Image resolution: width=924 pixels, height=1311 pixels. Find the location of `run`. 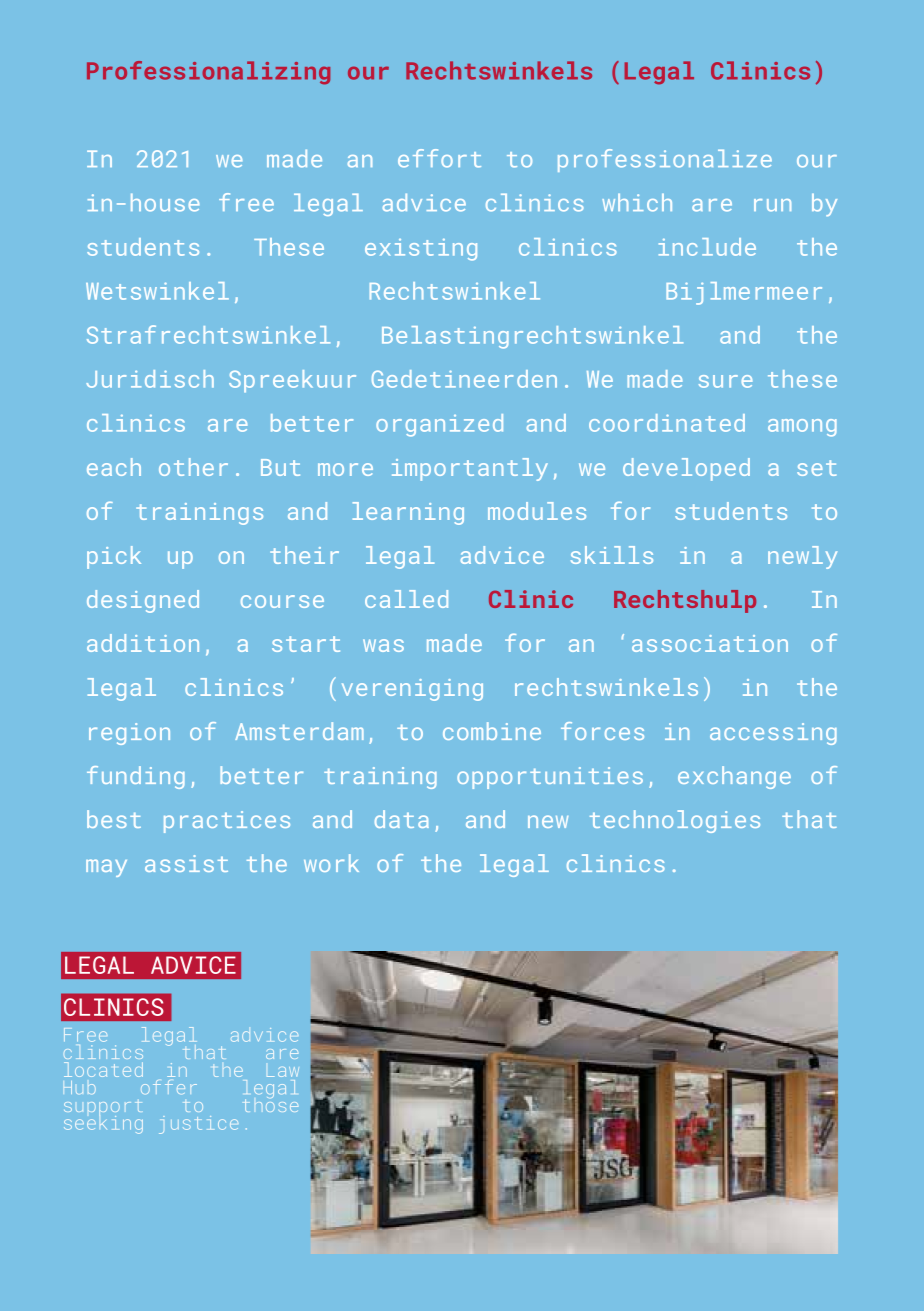

run is located at coordinates (772, 205).
